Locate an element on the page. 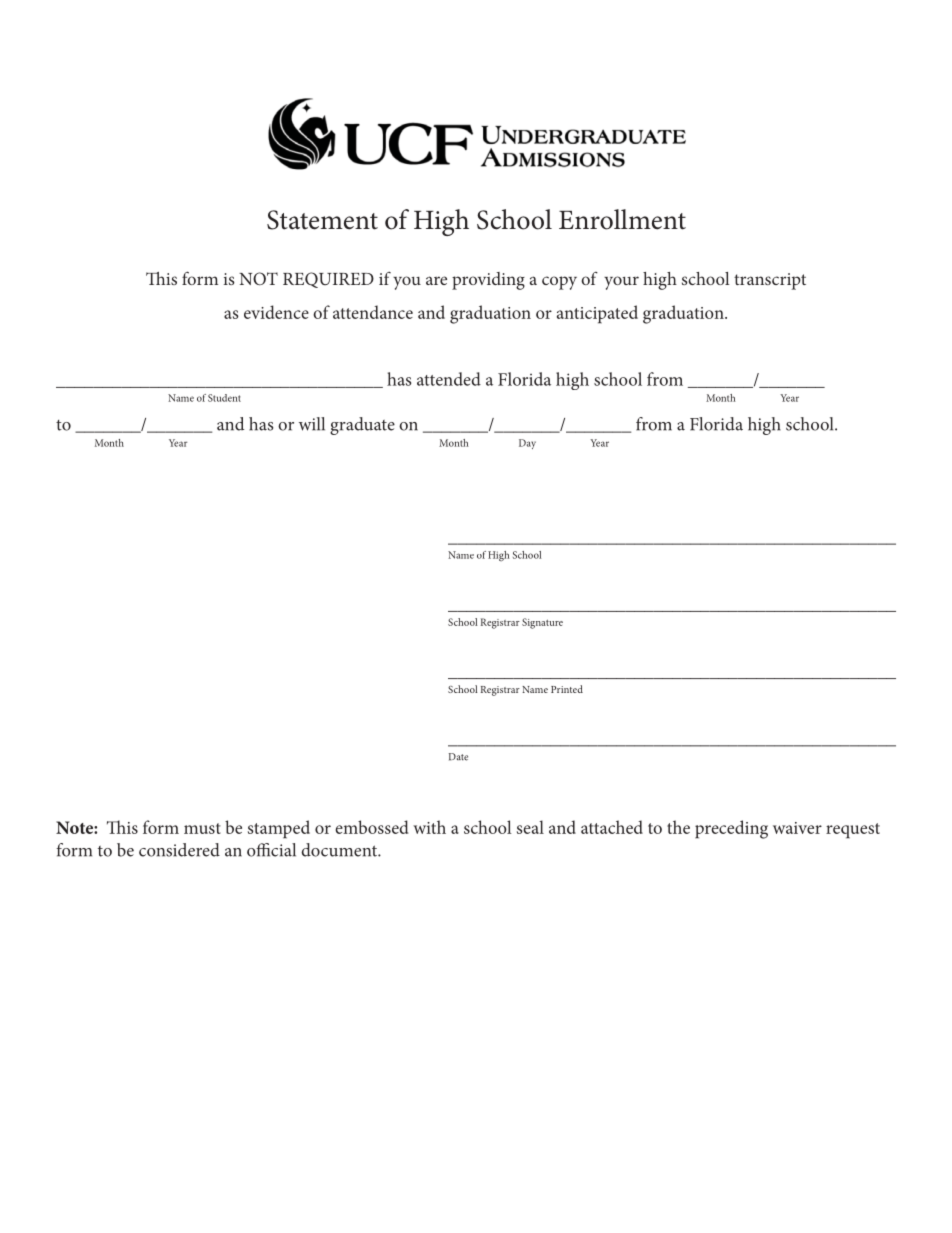 Image resolution: width=952 pixels, height=1233 pixels. transcript is located at coordinates (770, 281).
